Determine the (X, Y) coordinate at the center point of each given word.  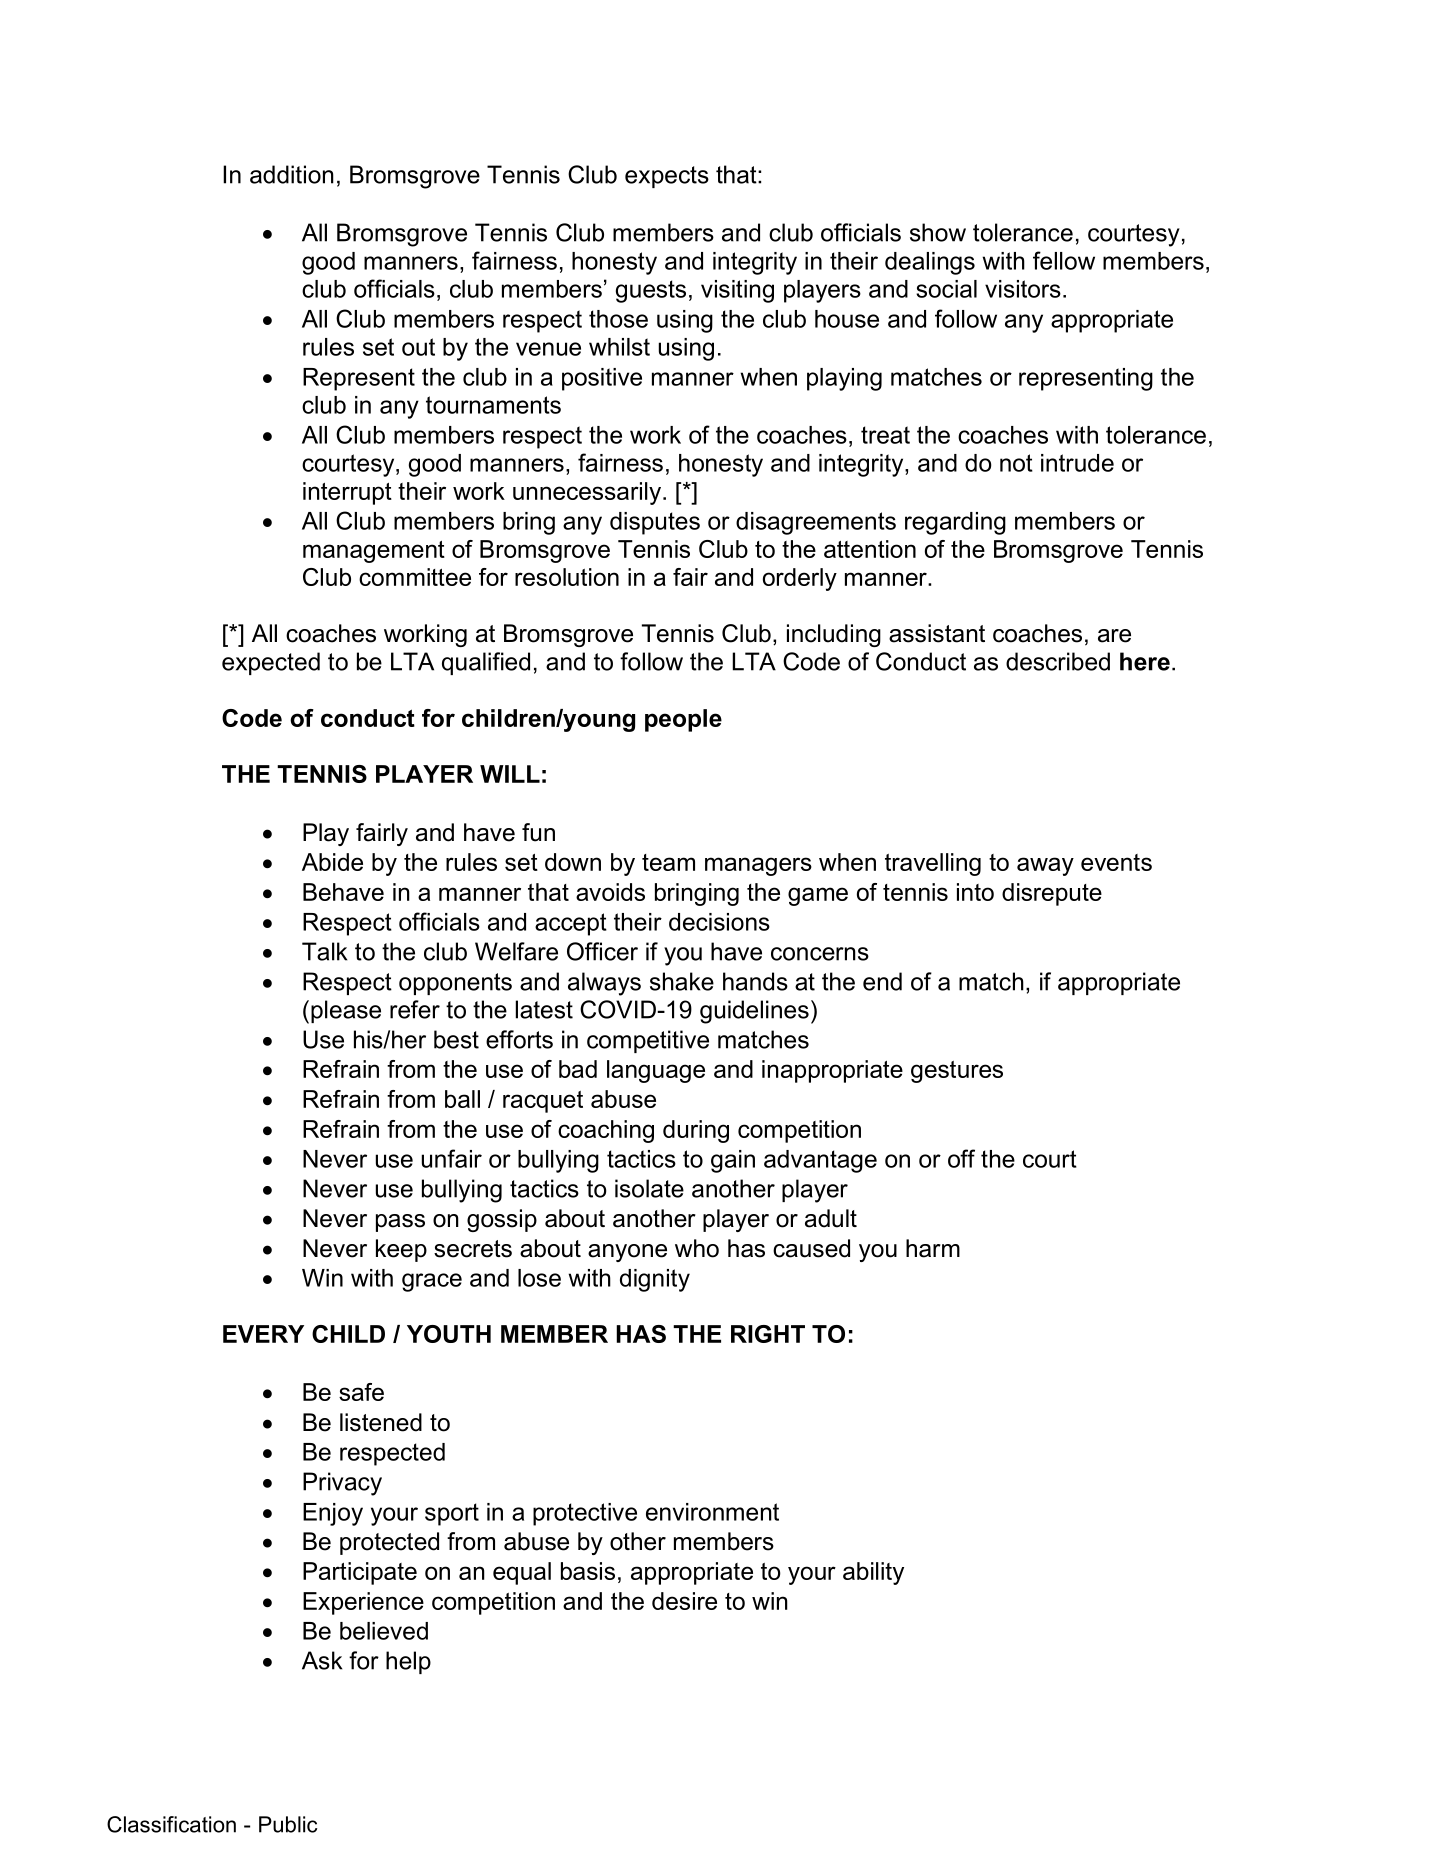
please (346, 1011)
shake (682, 981)
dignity (655, 1280)
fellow (1064, 260)
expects (667, 177)
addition (292, 174)
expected (271, 663)
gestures (957, 1072)
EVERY (263, 1334)
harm (933, 1248)
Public (288, 1824)
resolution (567, 577)
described (1058, 661)
